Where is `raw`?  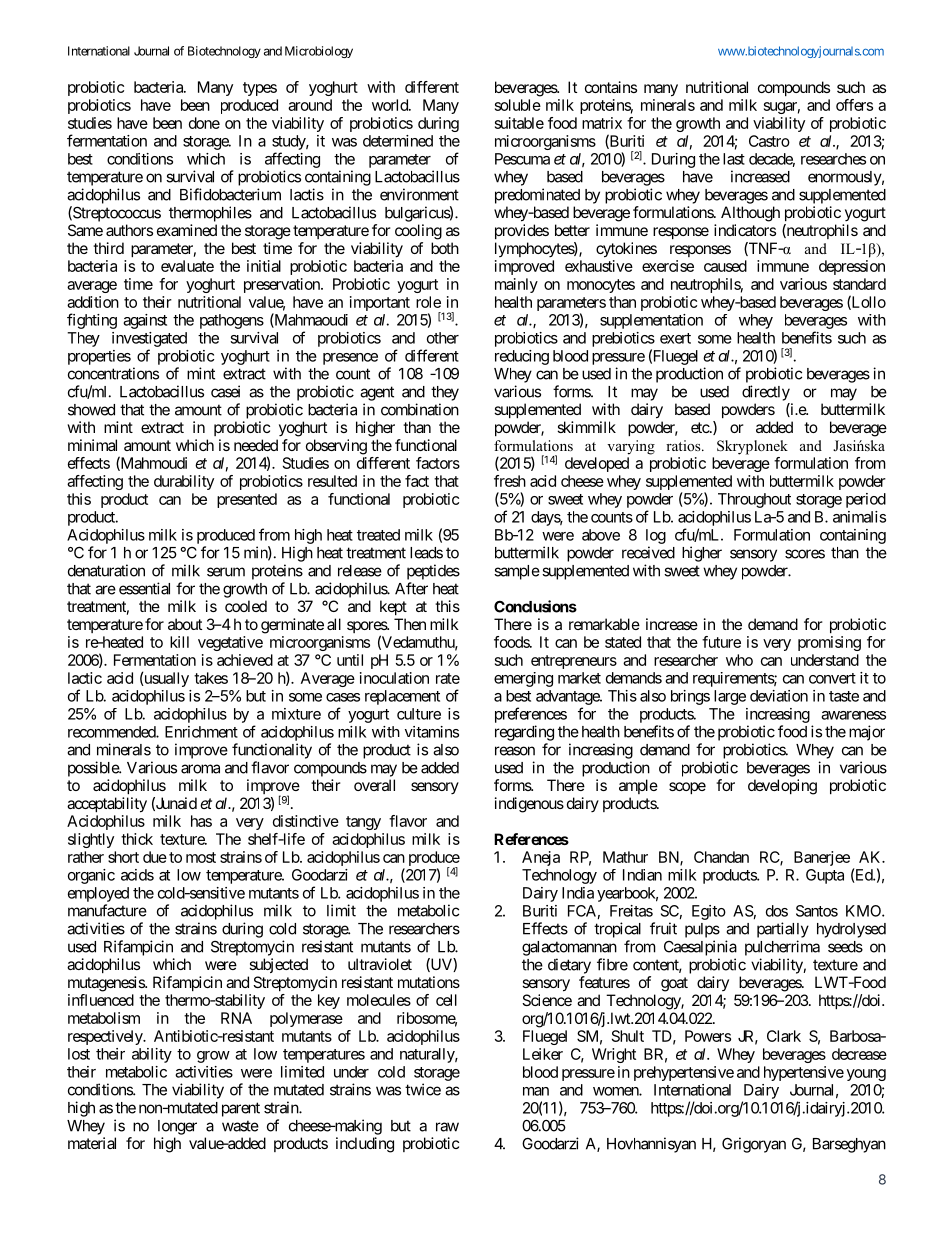 raw is located at coordinates (447, 1127).
